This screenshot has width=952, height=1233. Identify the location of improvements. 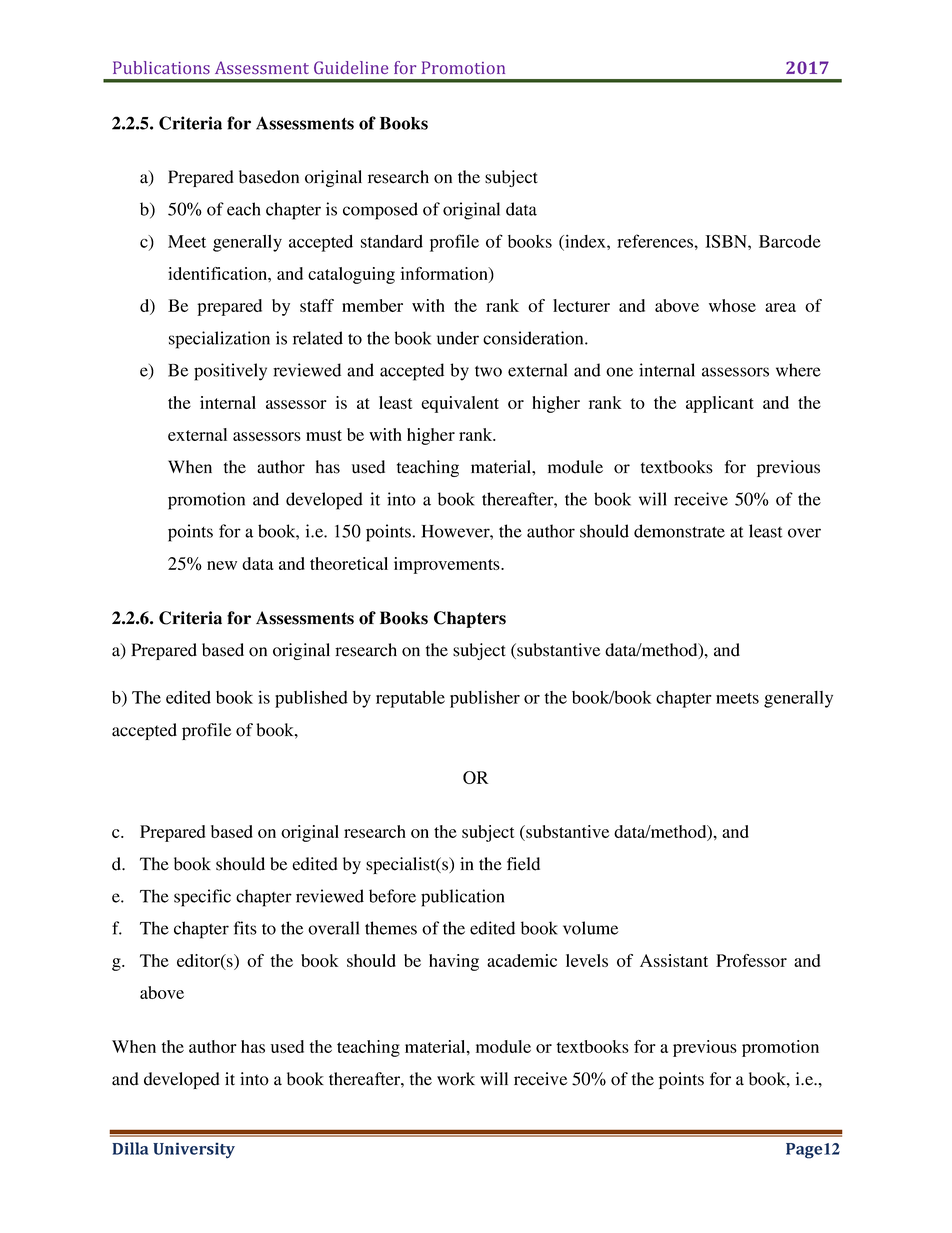
(448, 565).
